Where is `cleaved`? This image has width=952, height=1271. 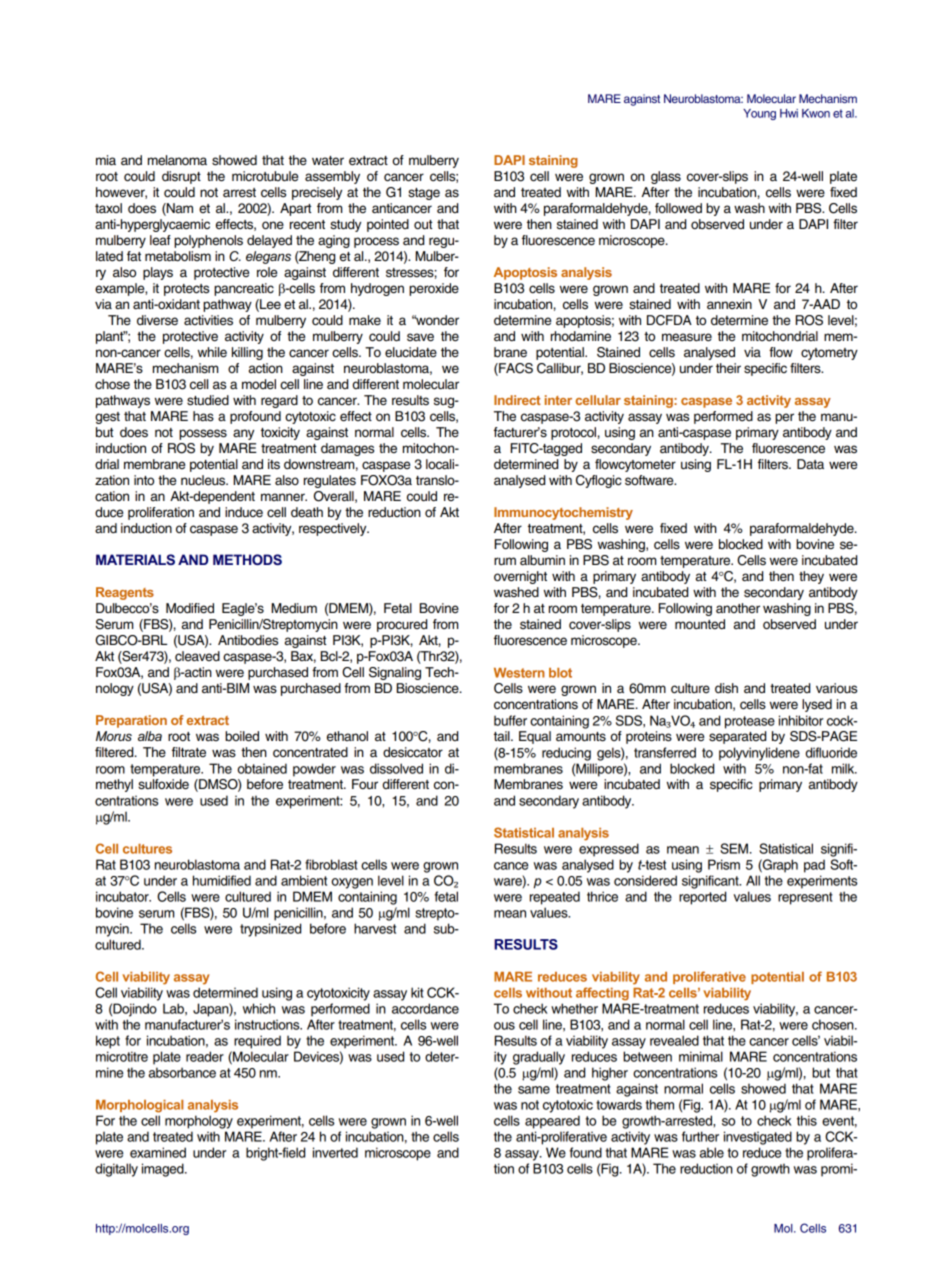
cleaved is located at coordinates (197, 656).
